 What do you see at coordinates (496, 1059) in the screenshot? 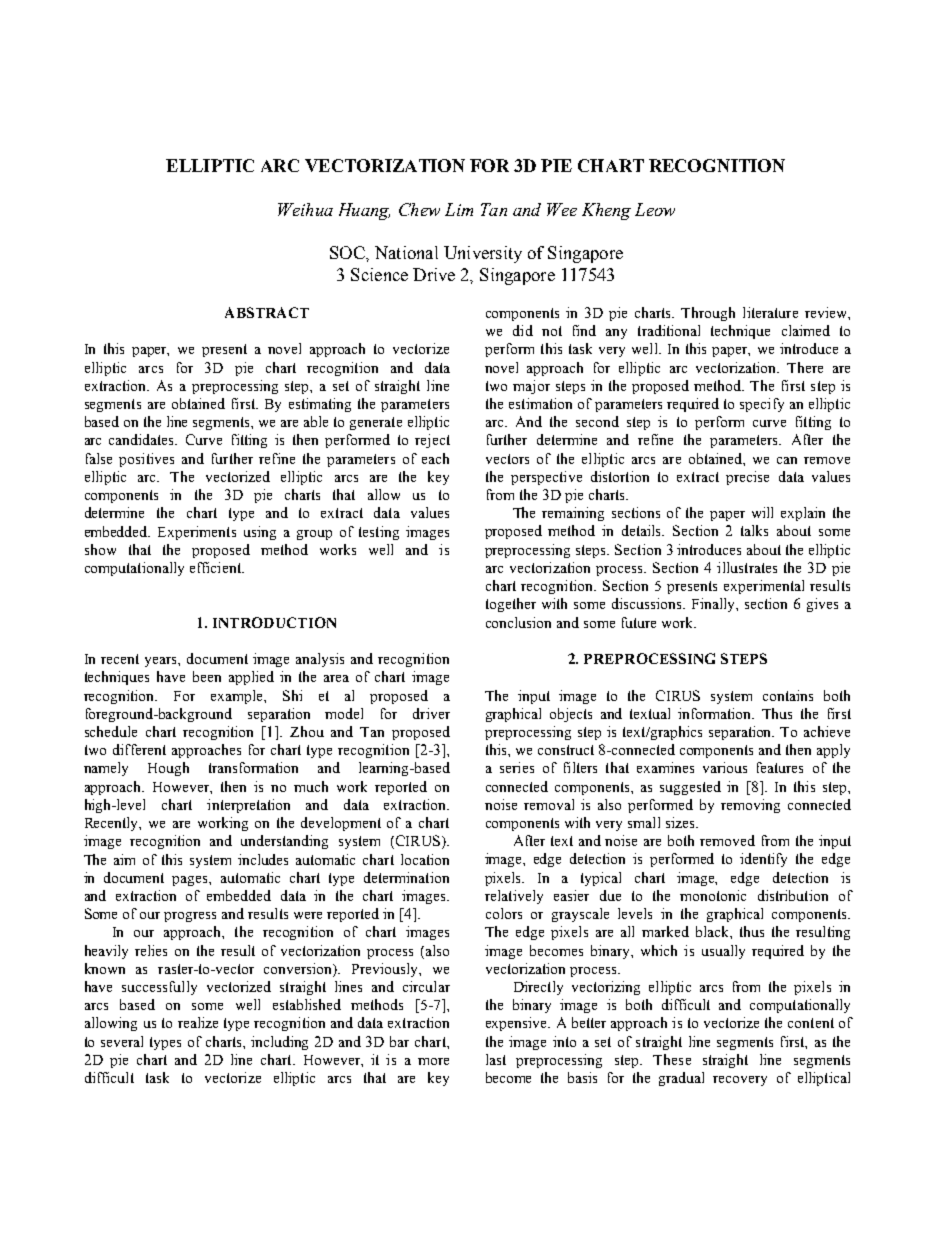
I see `last` at bounding box center [496, 1059].
